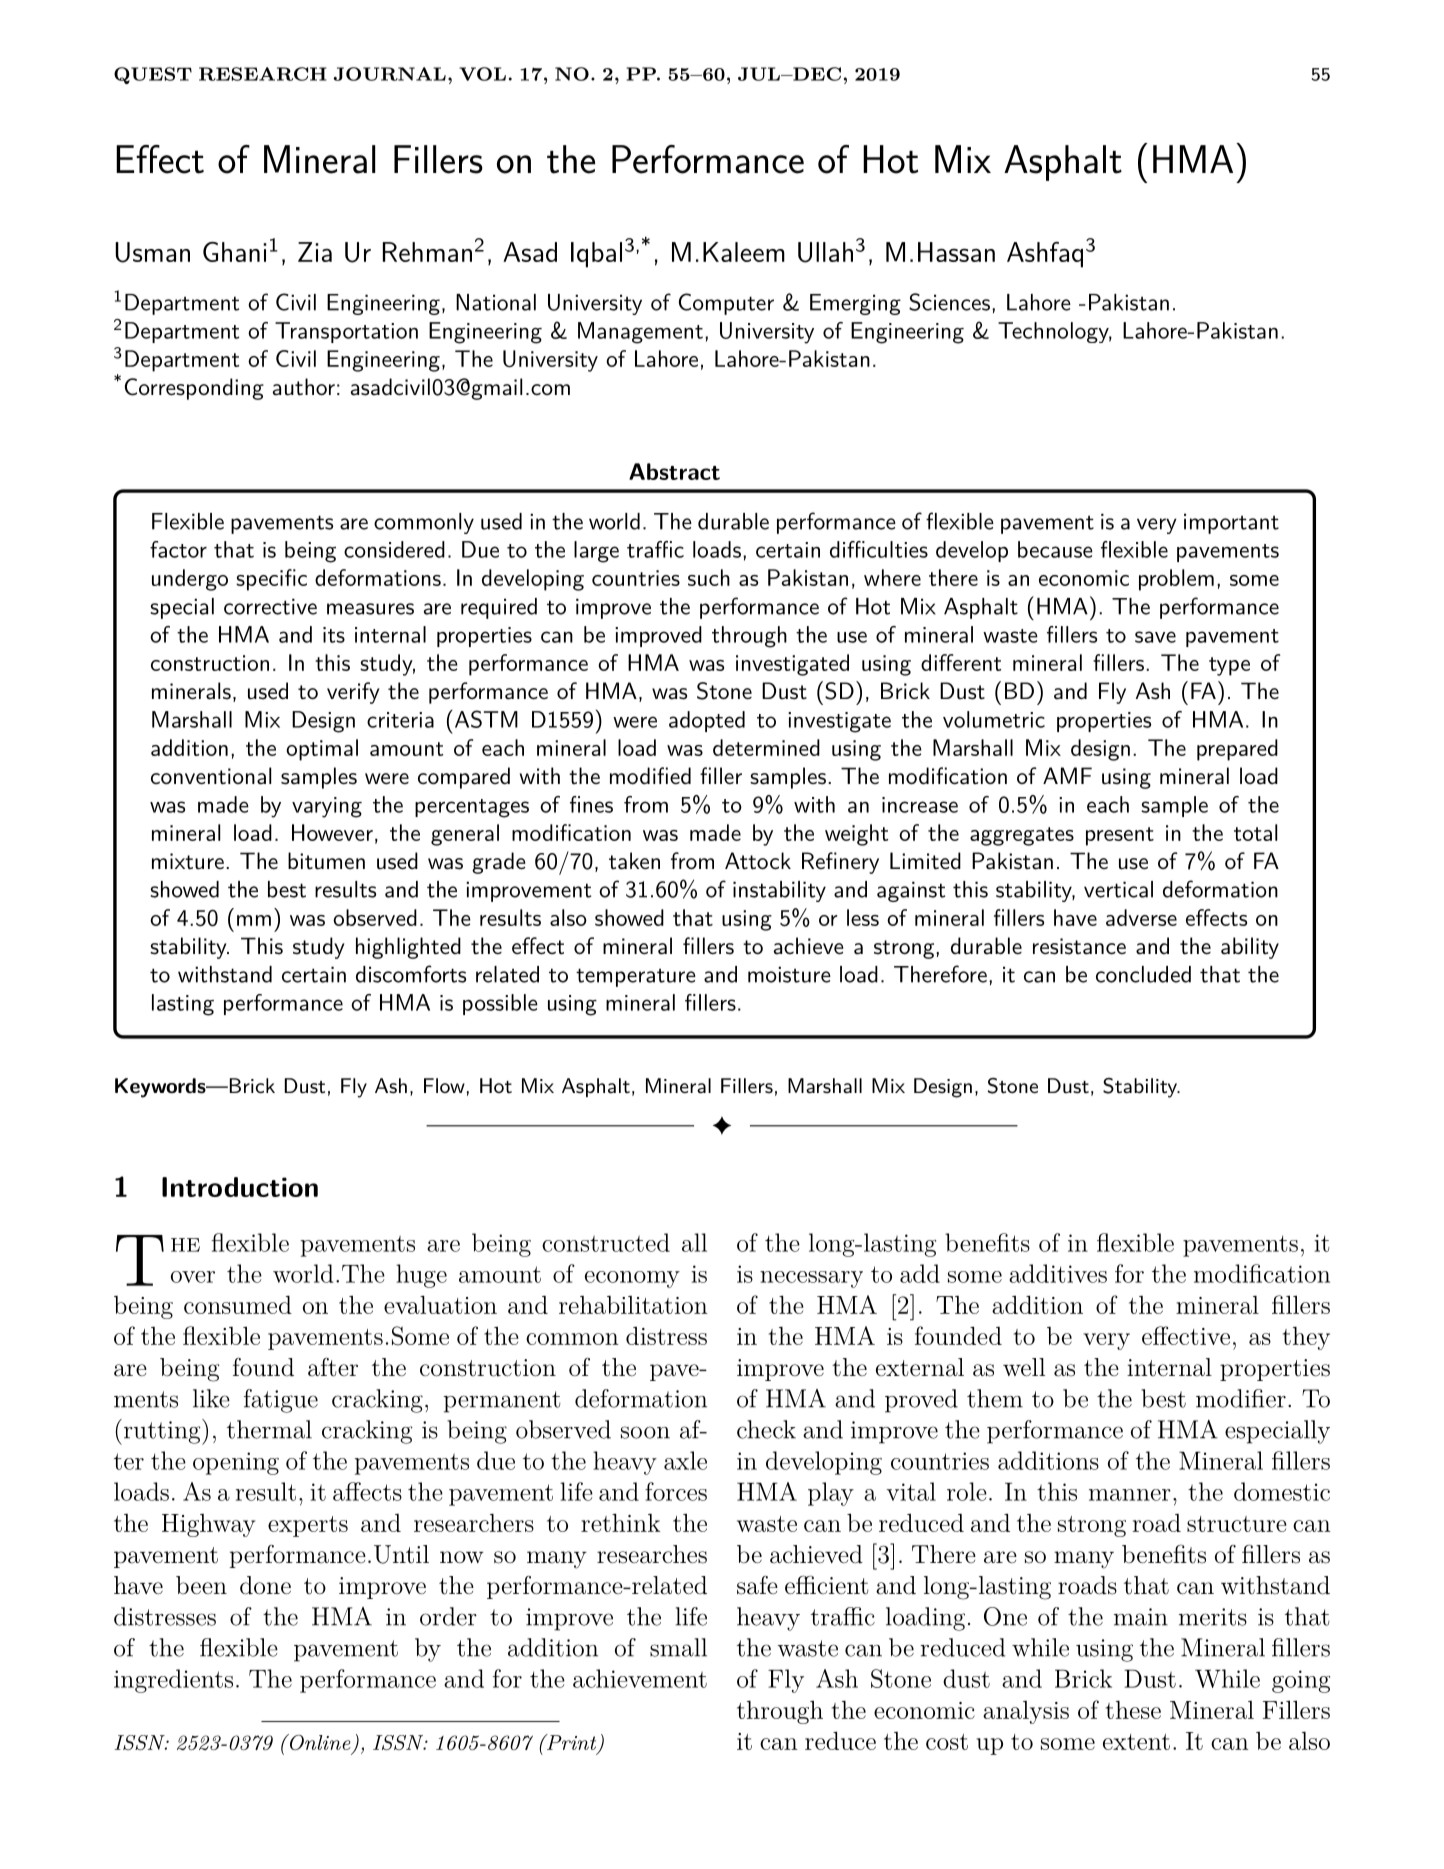  I want to click on bitumen, so click(326, 861).
